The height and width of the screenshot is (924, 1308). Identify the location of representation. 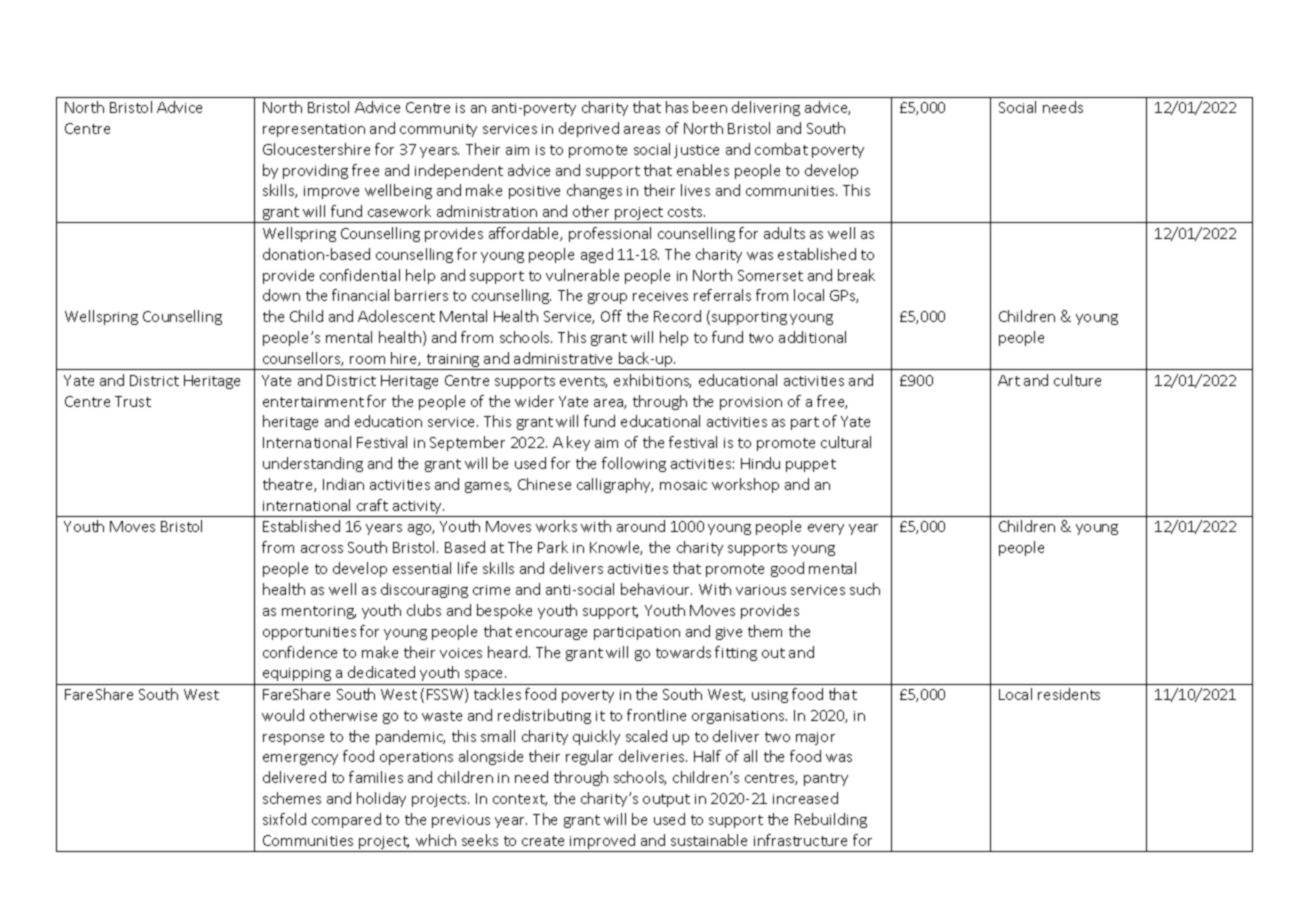
(314, 130).
